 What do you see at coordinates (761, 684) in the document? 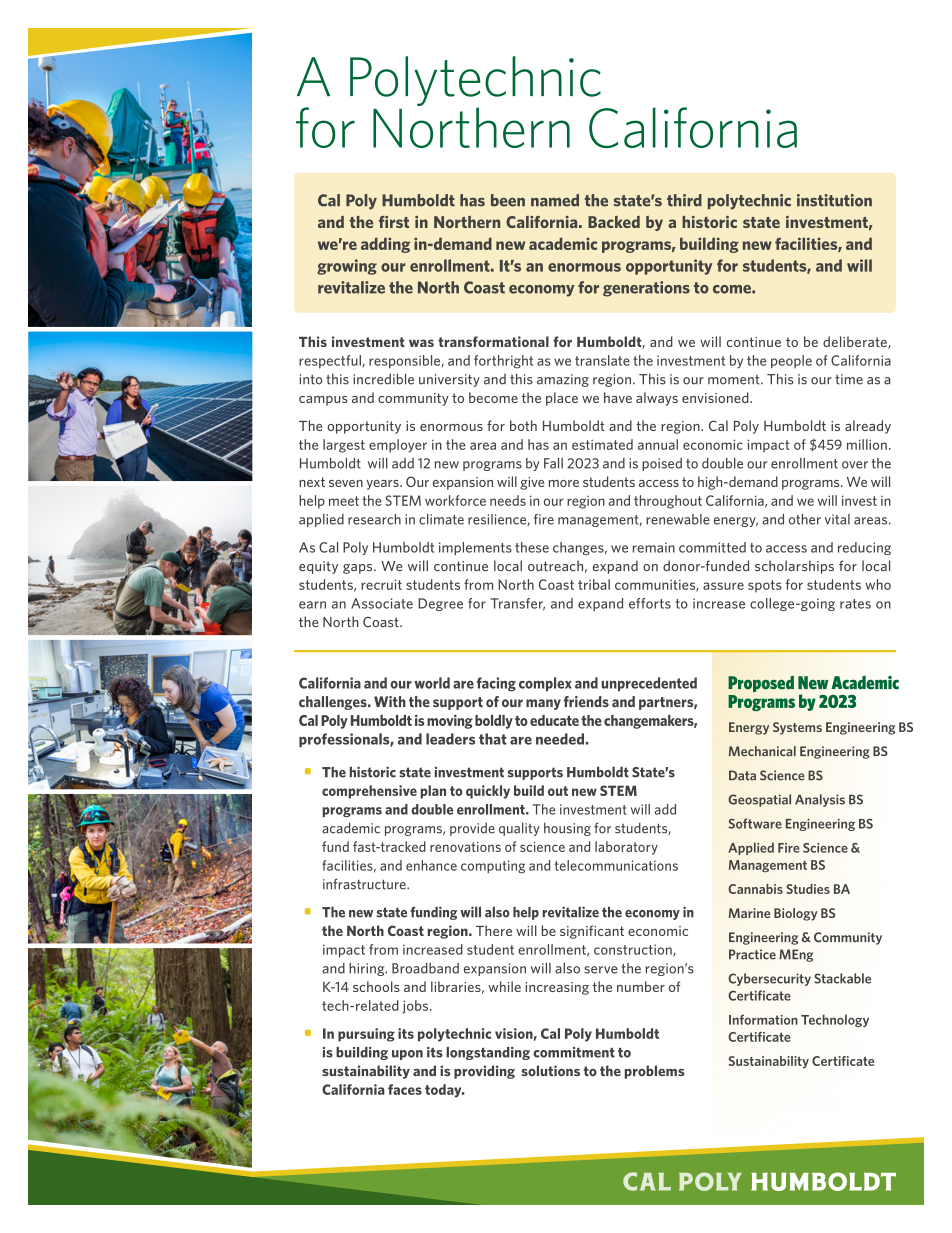
I see `Proposed` at bounding box center [761, 684].
